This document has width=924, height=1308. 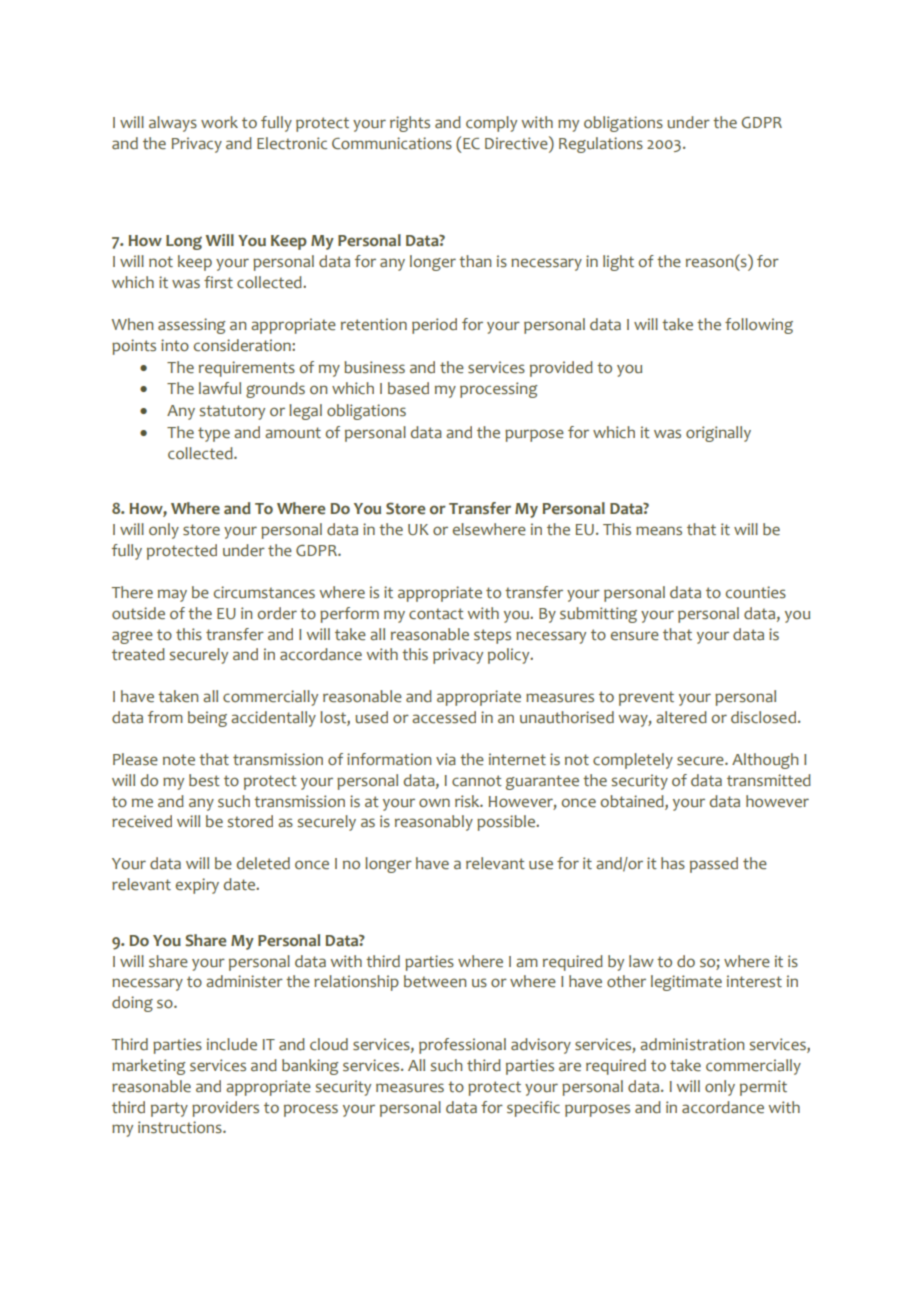 What do you see at coordinates (219, 122) in the document?
I see `work` at bounding box center [219, 122].
